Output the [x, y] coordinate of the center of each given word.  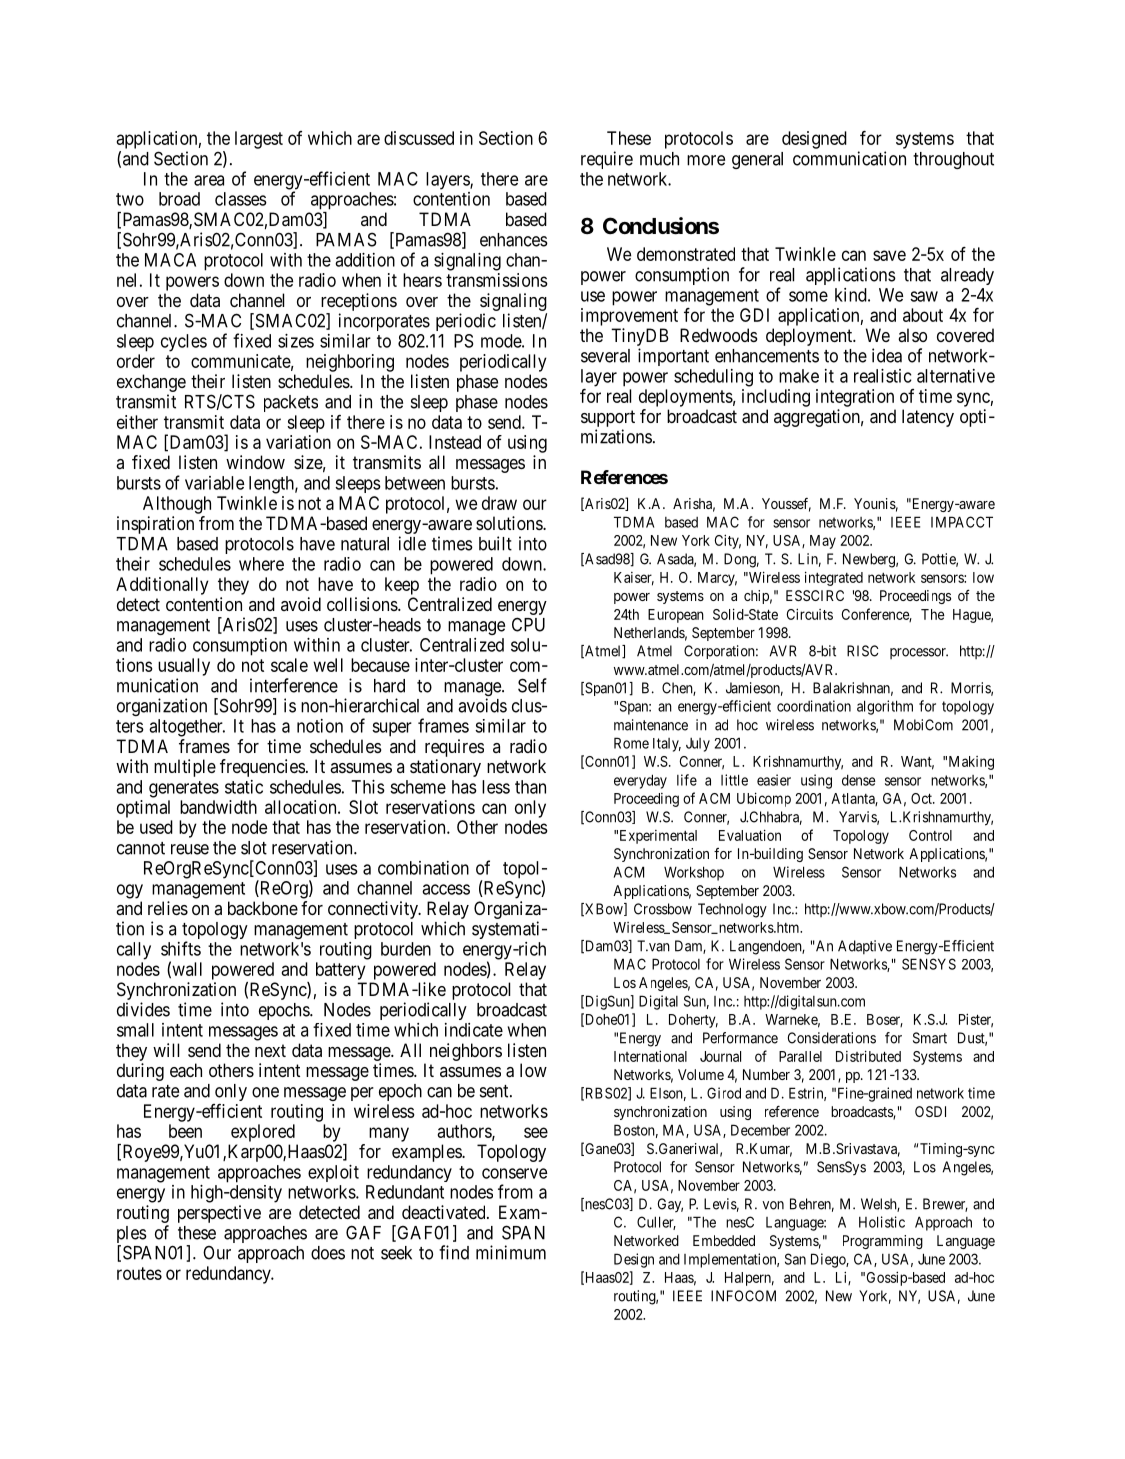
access [446, 889]
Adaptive [865, 947]
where [261, 564]
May [823, 542]
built [495, 543]
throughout [953, 160]
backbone [263, 908]
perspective [219, 1214]
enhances [514, 240]
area [209, 180]
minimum [511, 1252]
